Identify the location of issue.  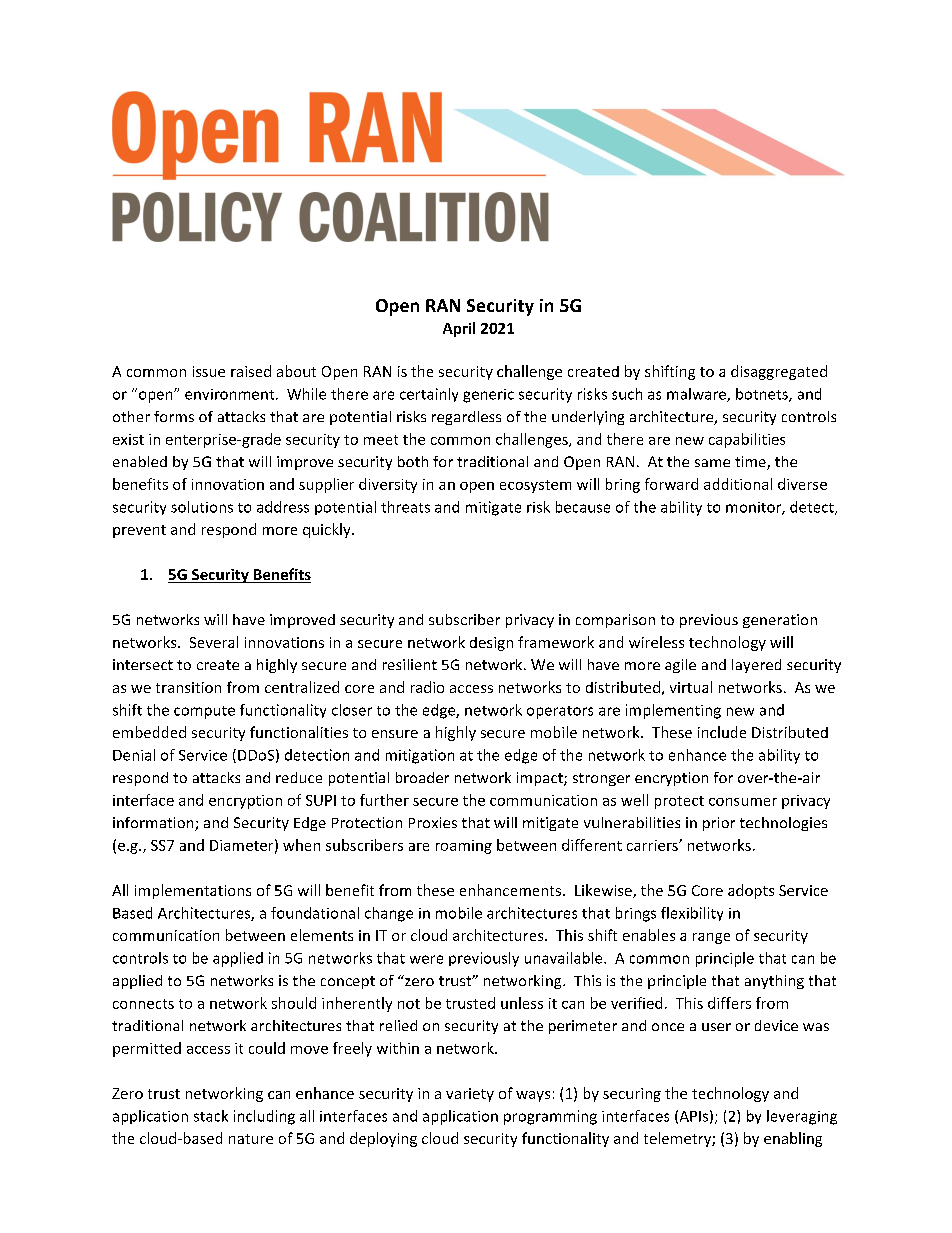
(209, 371).
